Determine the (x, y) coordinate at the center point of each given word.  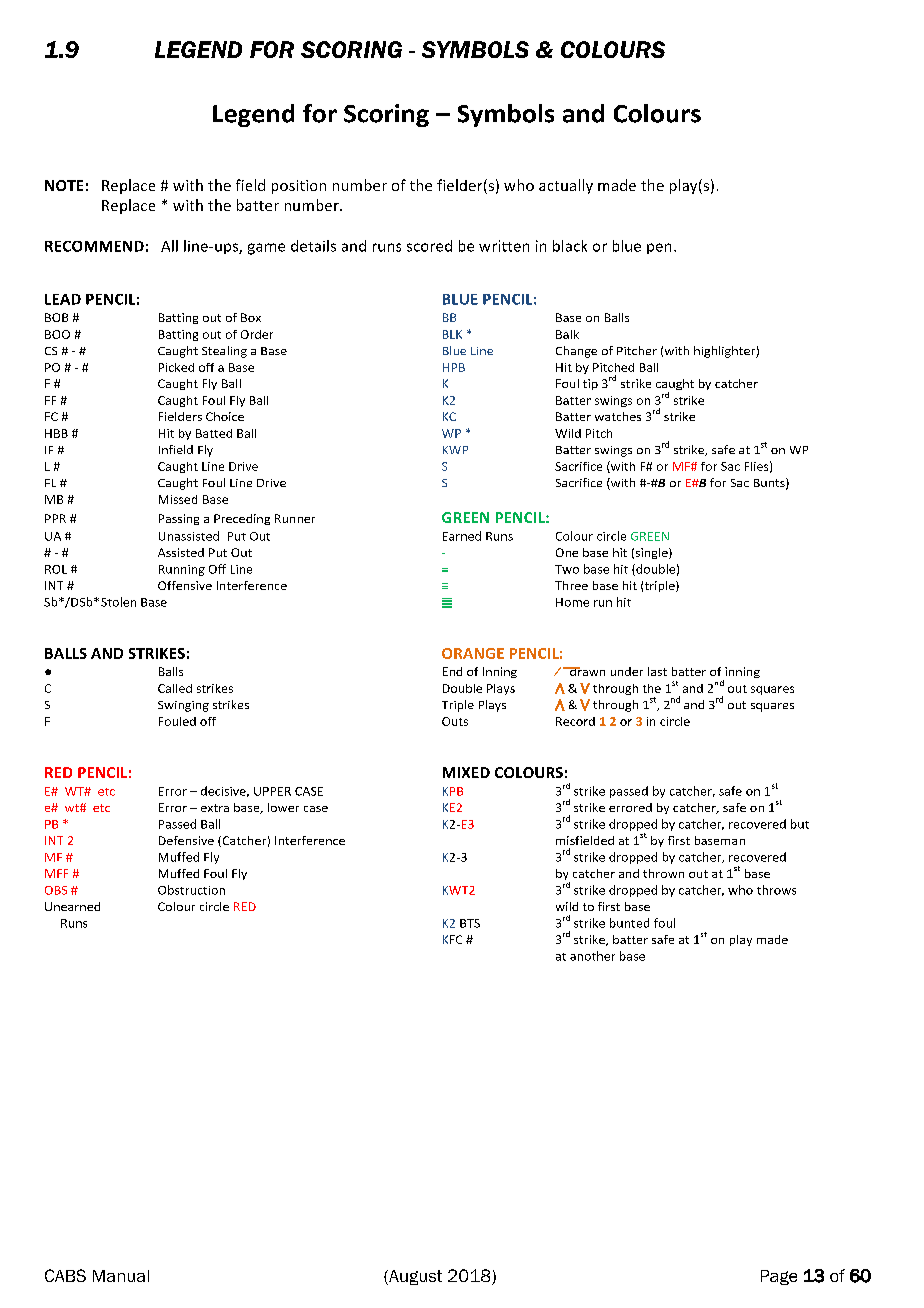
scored (429, 246)
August (414, 1277)
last (657, 671)
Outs (455, 721)
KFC (452, 939)
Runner (295, 518)
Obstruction (191, 890)
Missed (178, 499)
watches (618, 416)
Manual (121, 1276)
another (592, 956)
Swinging (183, 706)
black (570, 246)
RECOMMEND (94, 246)
